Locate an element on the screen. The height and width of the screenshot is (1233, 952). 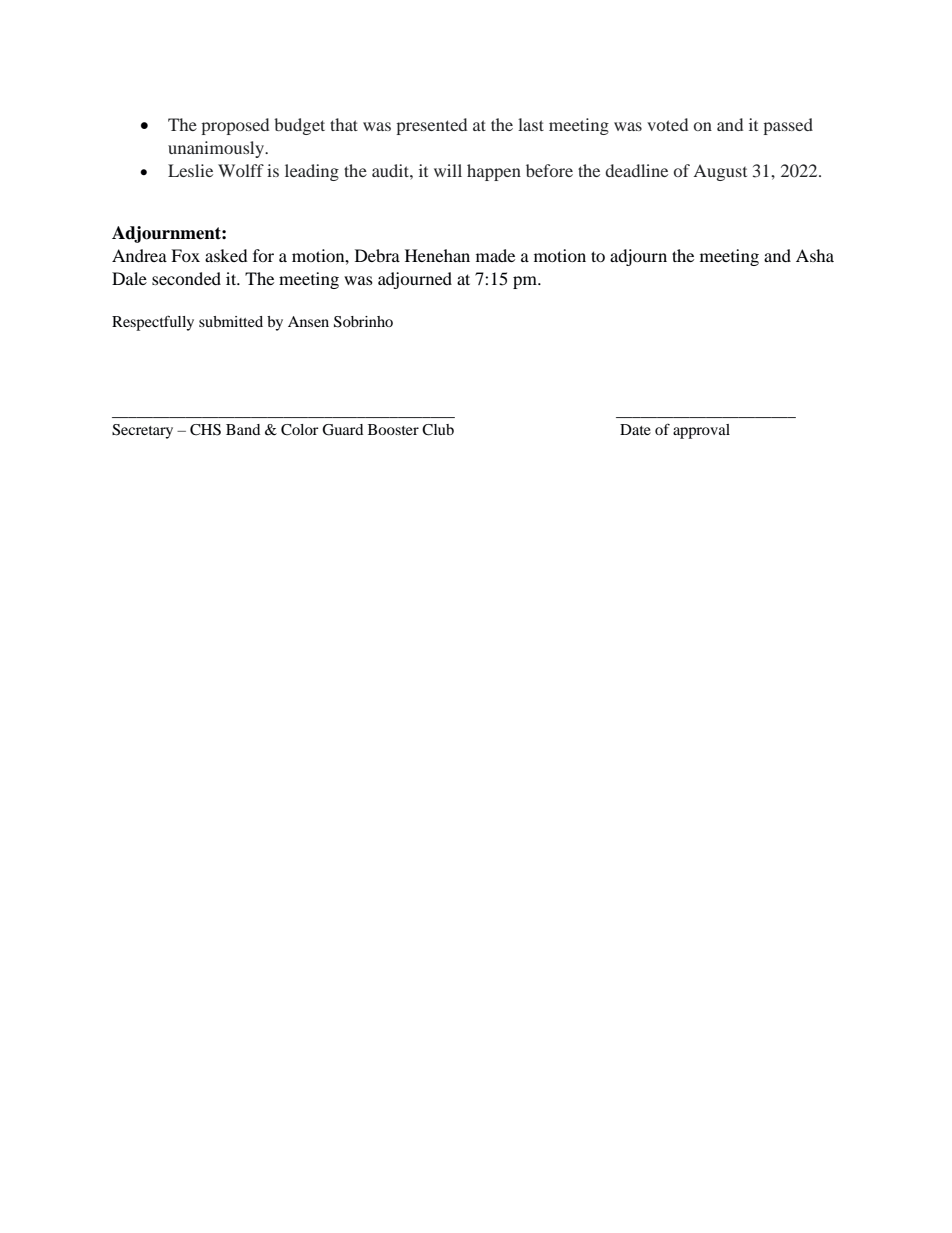
Asha is located at coordinates (815, 255).
